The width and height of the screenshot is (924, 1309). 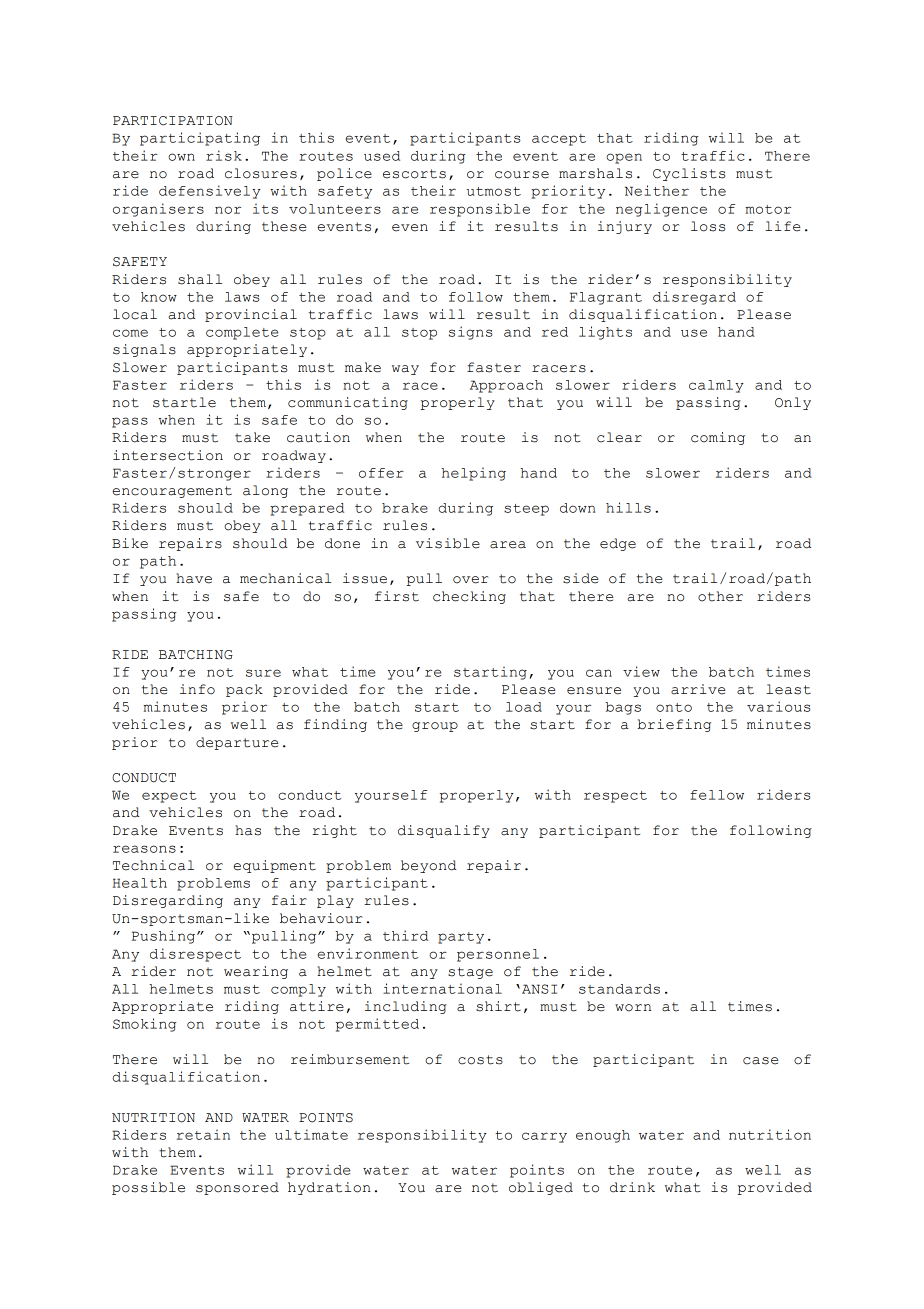 I want to click on fellow, so click(x=717, y=795).
